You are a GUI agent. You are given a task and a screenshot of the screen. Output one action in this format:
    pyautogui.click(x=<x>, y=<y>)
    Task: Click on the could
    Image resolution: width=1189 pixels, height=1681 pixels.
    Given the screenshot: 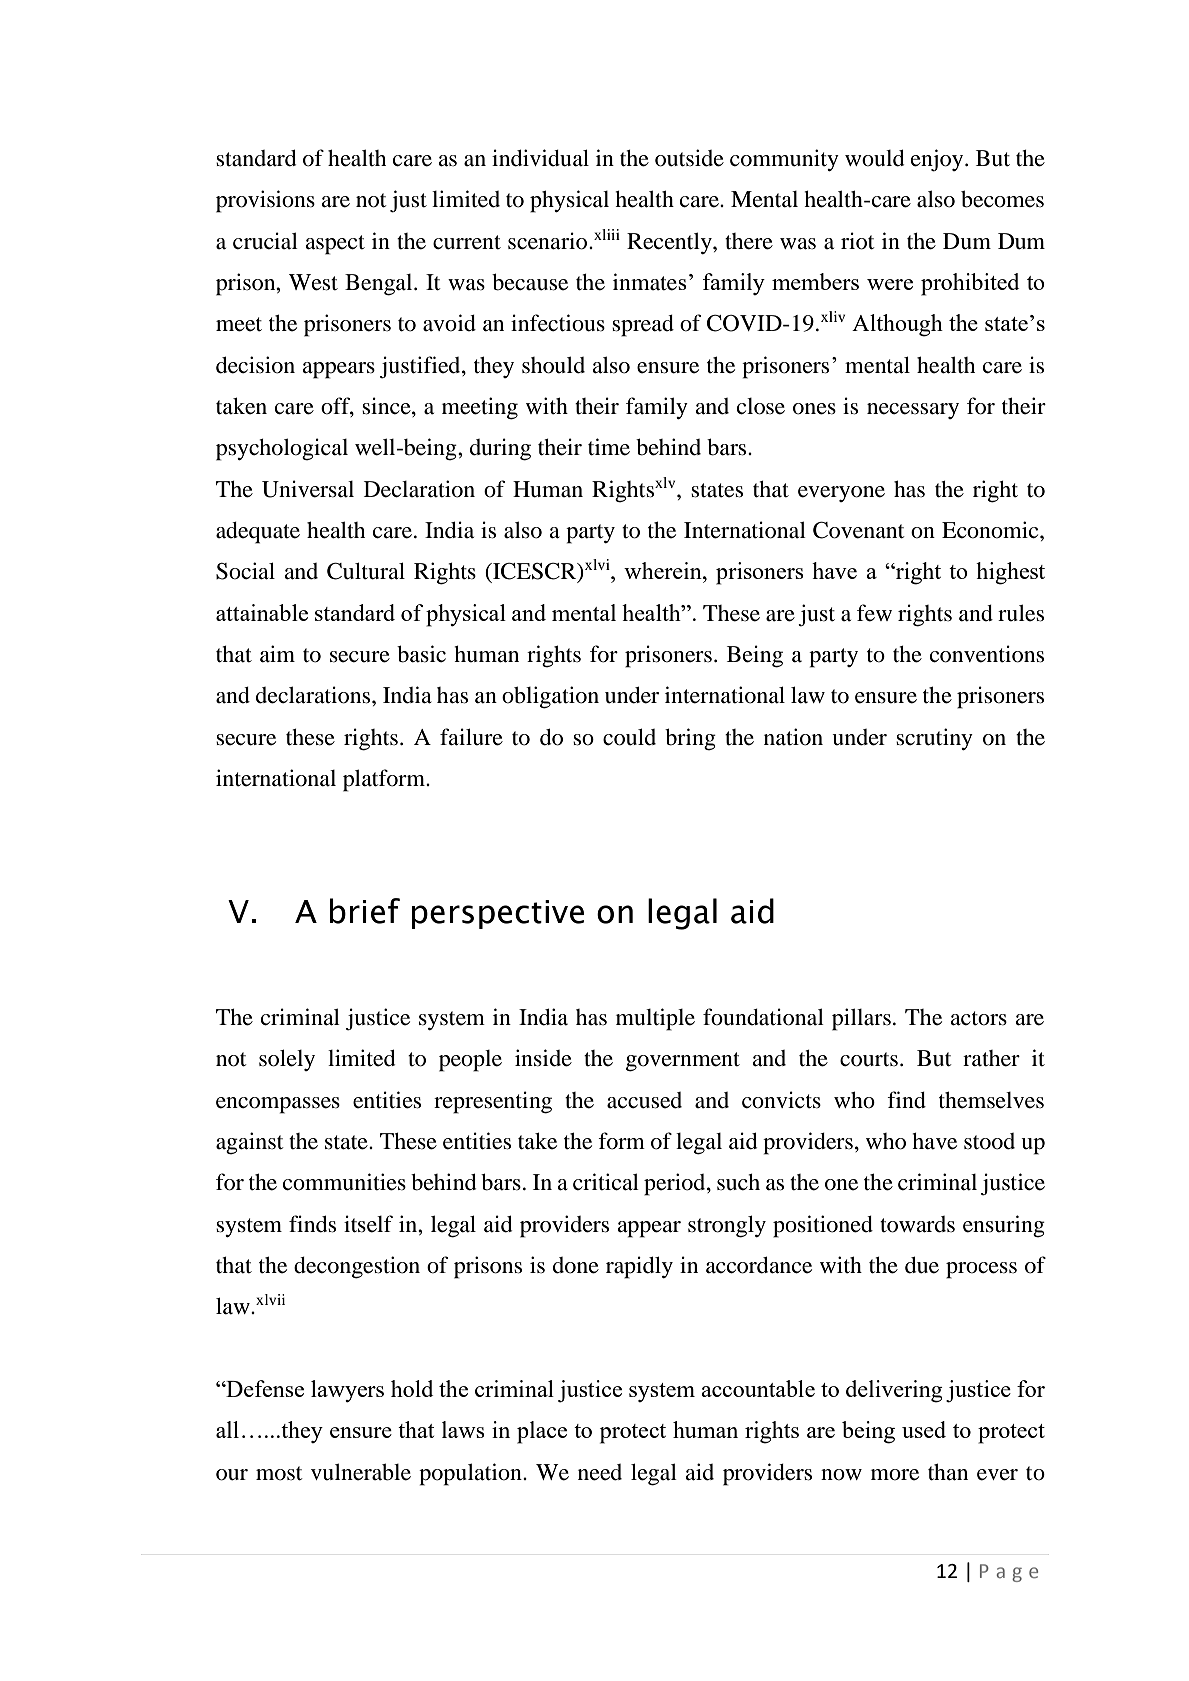 What is the action you would take?
    pyautogui.click(x=629, y=737)
